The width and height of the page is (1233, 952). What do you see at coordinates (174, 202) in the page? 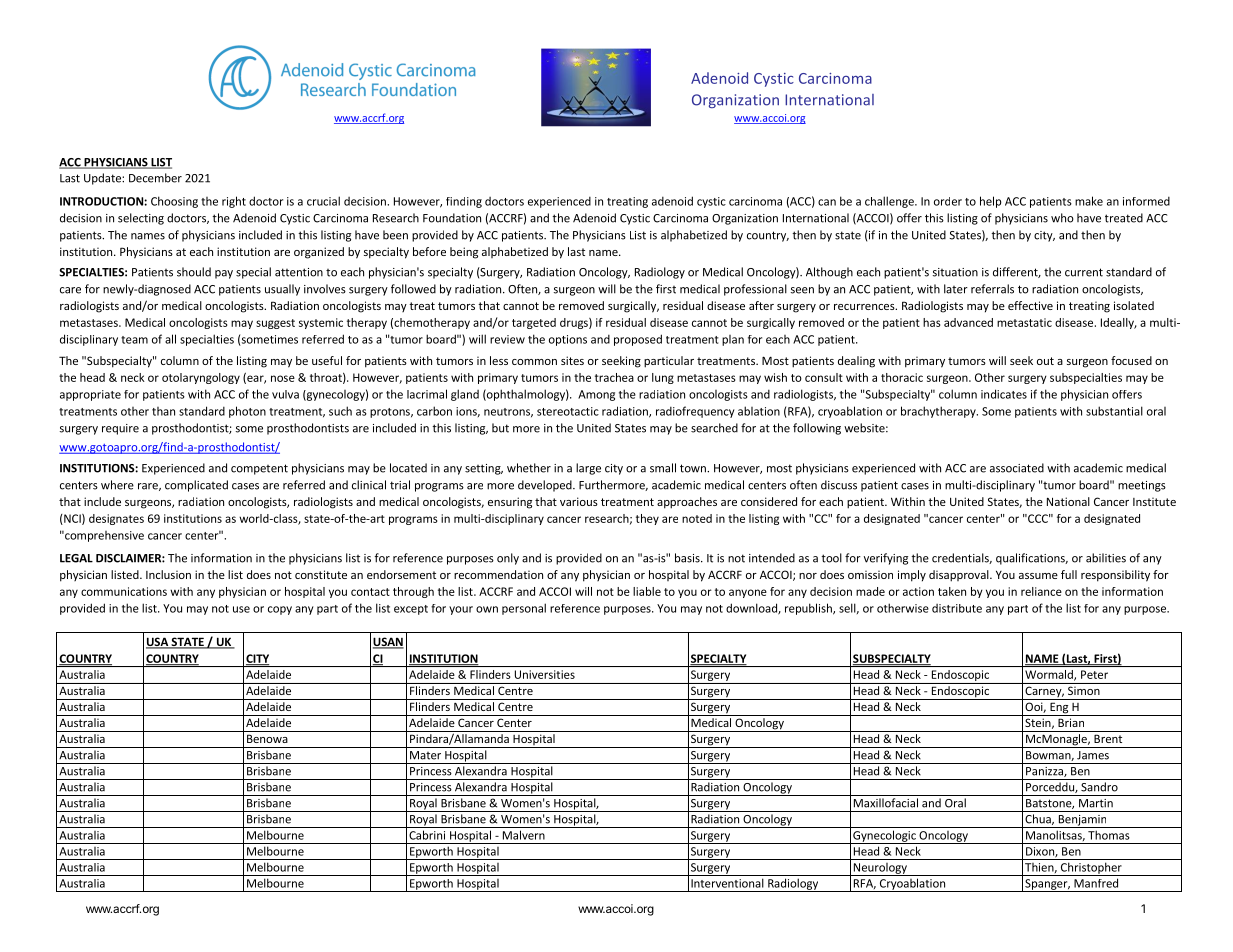
I see `Choosing` at bounding box center [174, 202].
